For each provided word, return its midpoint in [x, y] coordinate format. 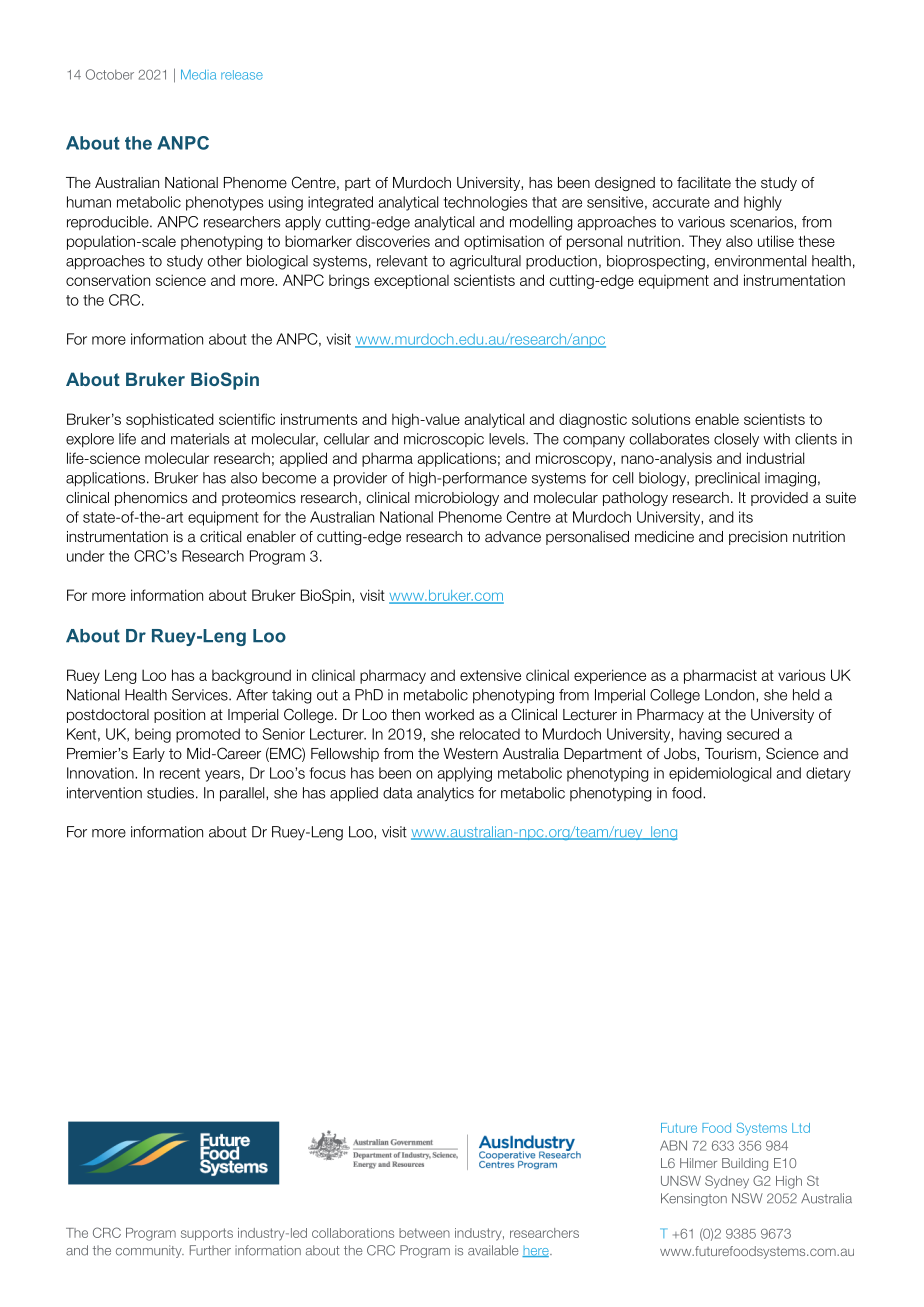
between [424, 1233]
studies [170, 793]
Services [201, 695]
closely [736, 440]
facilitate [704, 183]
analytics [445, 794]
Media [198, 74]
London [731, 695]
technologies [485, 203]
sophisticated [170, 420]
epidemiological [720, 774]
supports [207, 1234]
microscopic [444, 440]
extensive [490, 675]
